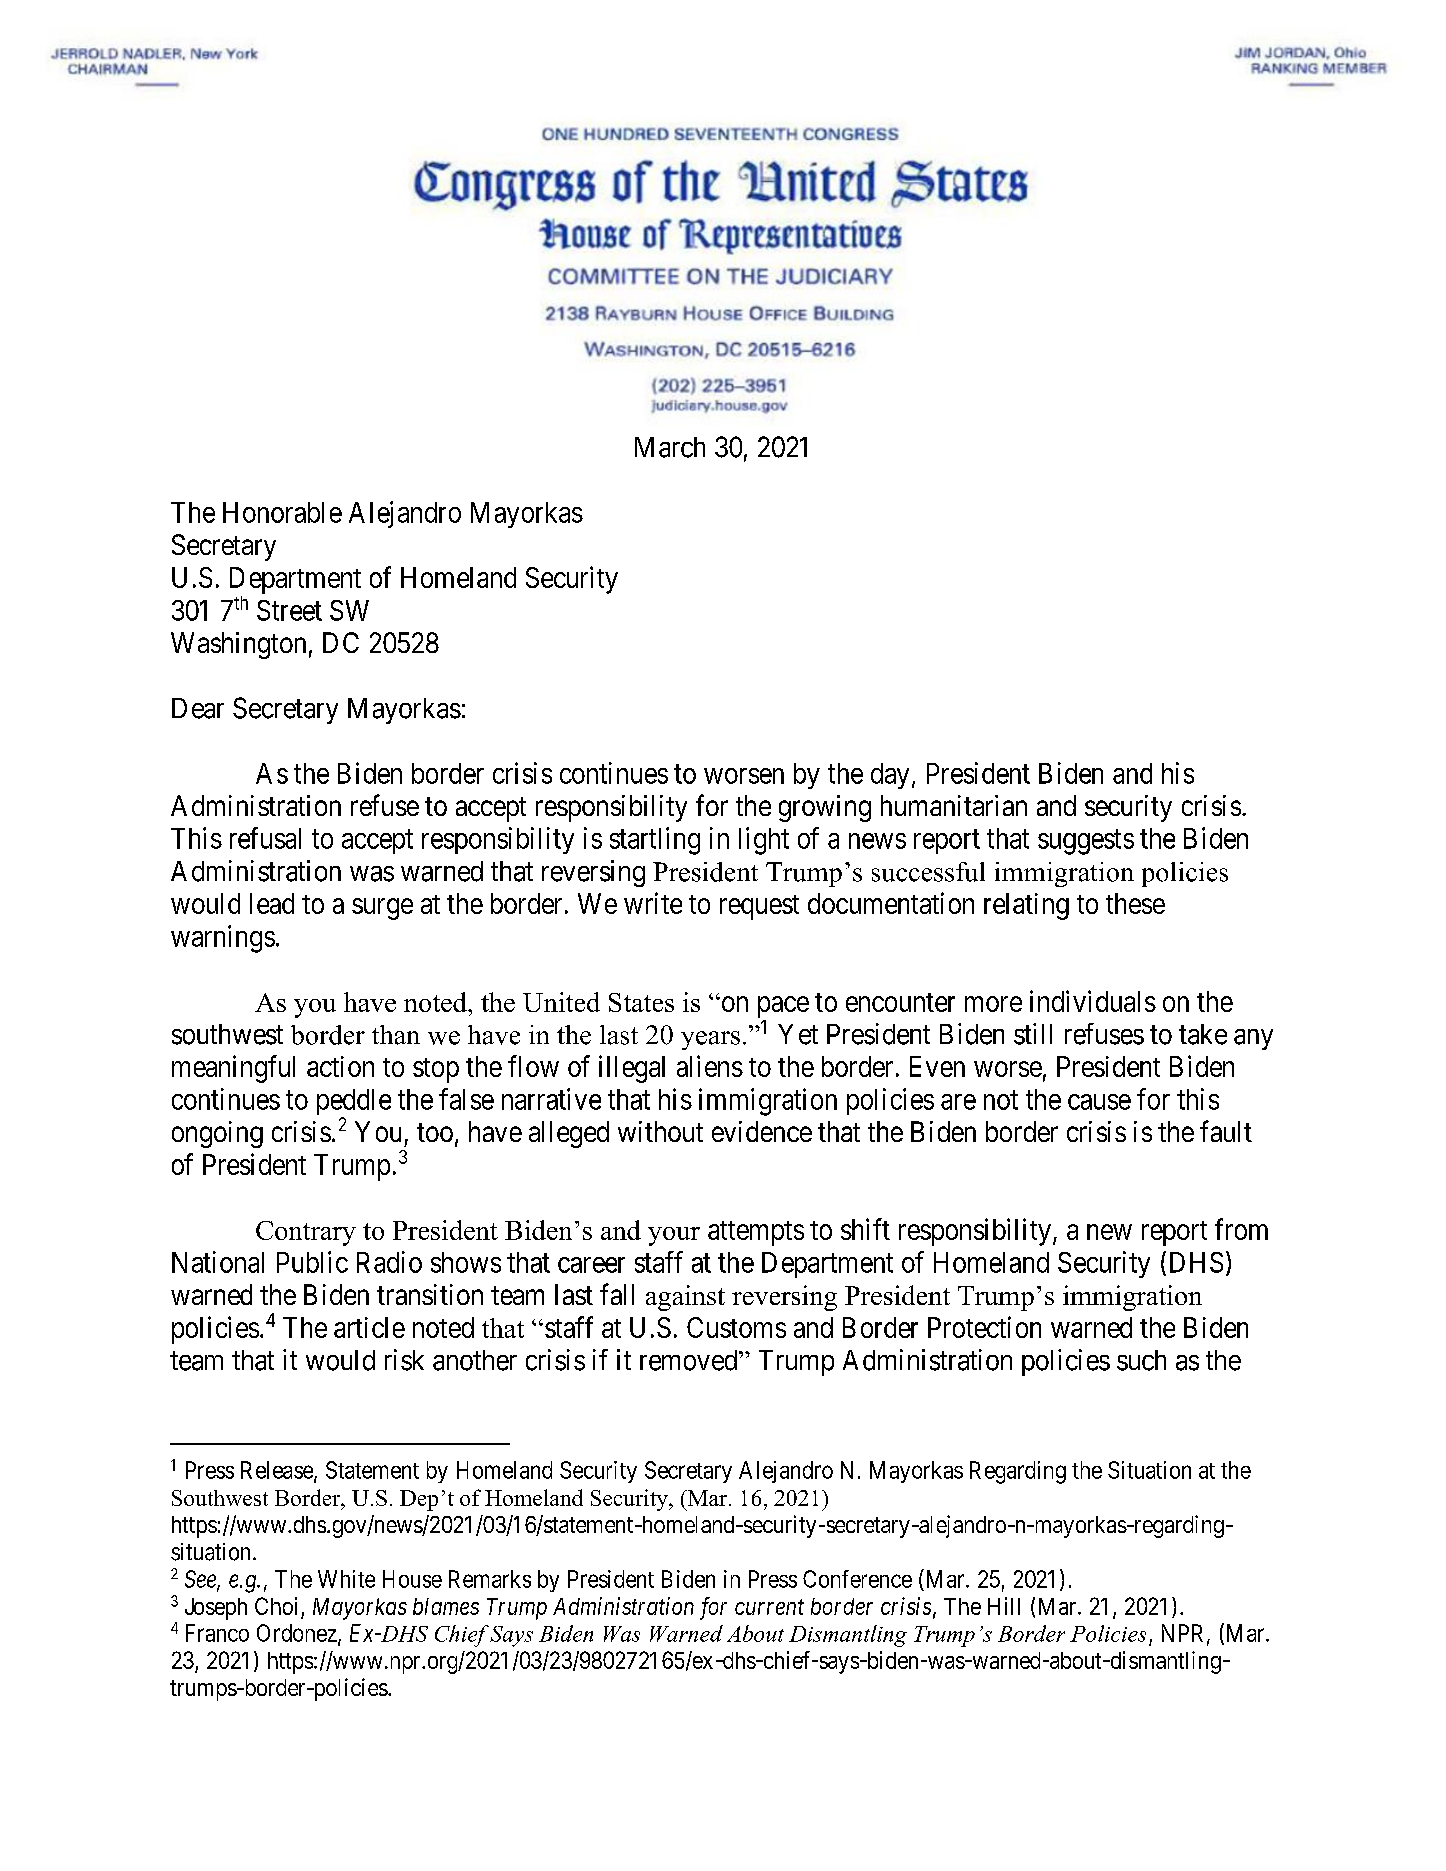 The height and width of the screenshot is (1871, 1446). I want to click on take, so click(1203, 1034).
